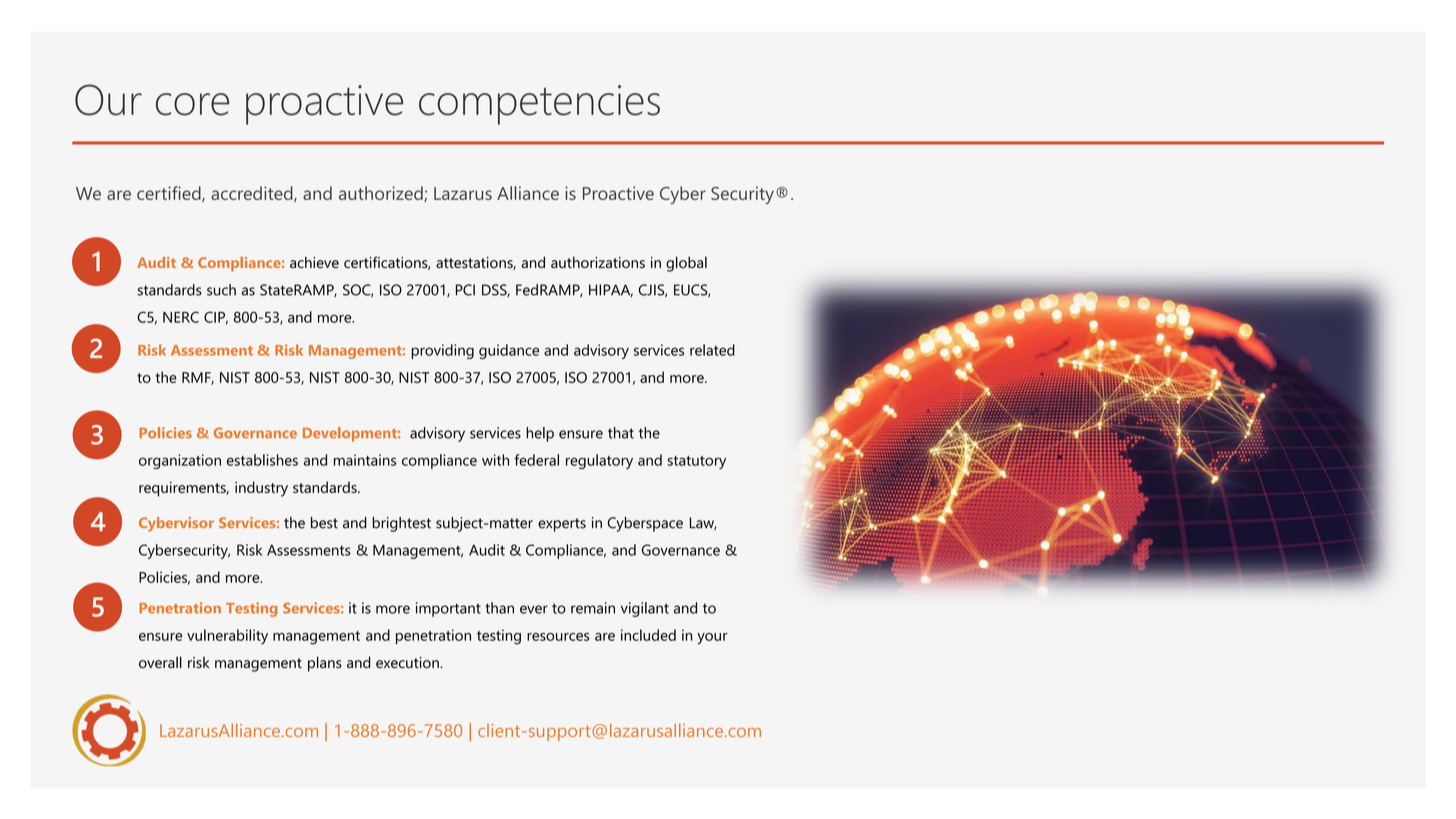 The width and height of the document is (1456, 819). Describe the element at coordinates (192, 104) in the document. I see `core` at that location.
